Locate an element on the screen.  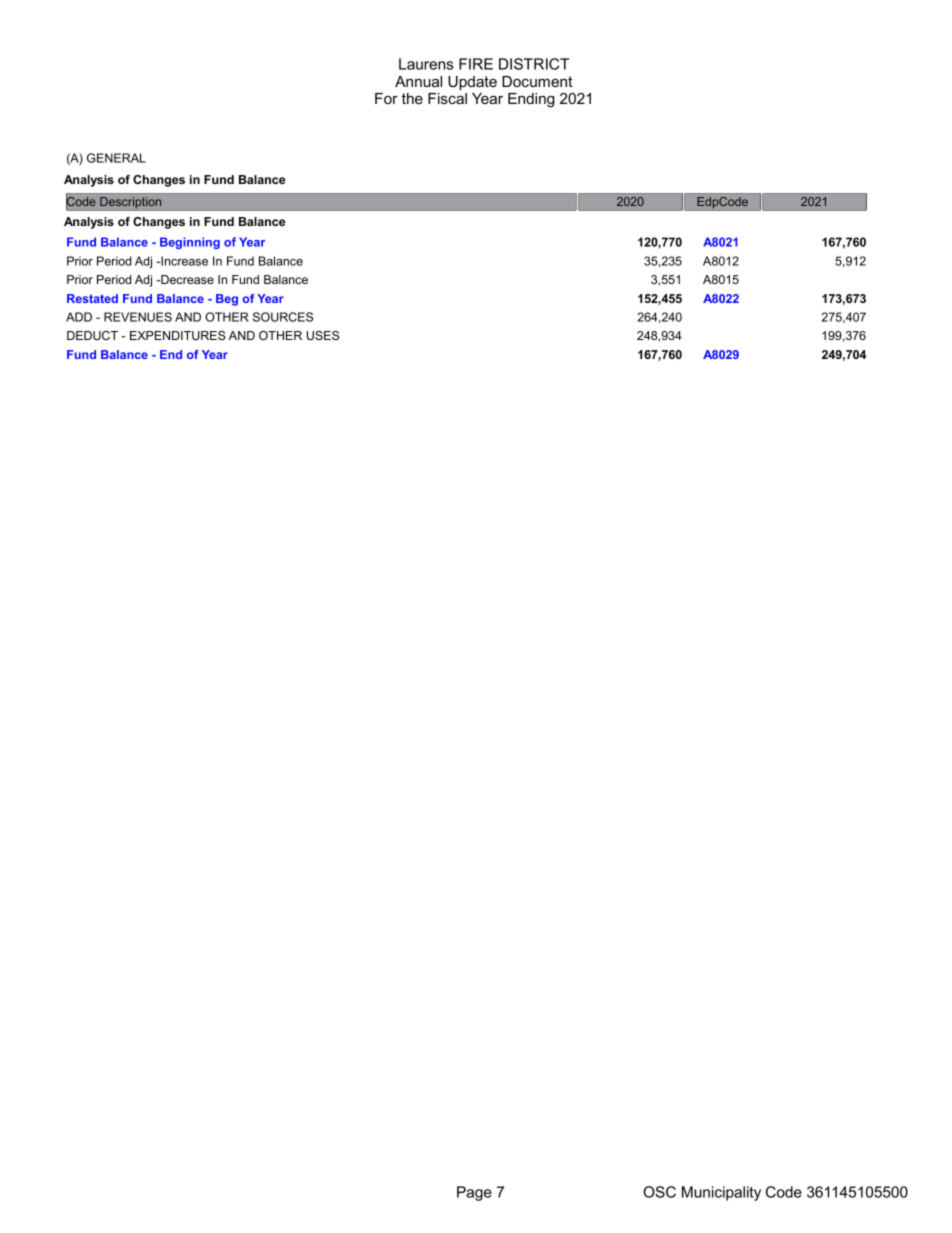
OSC is located at coordinates (659, 1192).
